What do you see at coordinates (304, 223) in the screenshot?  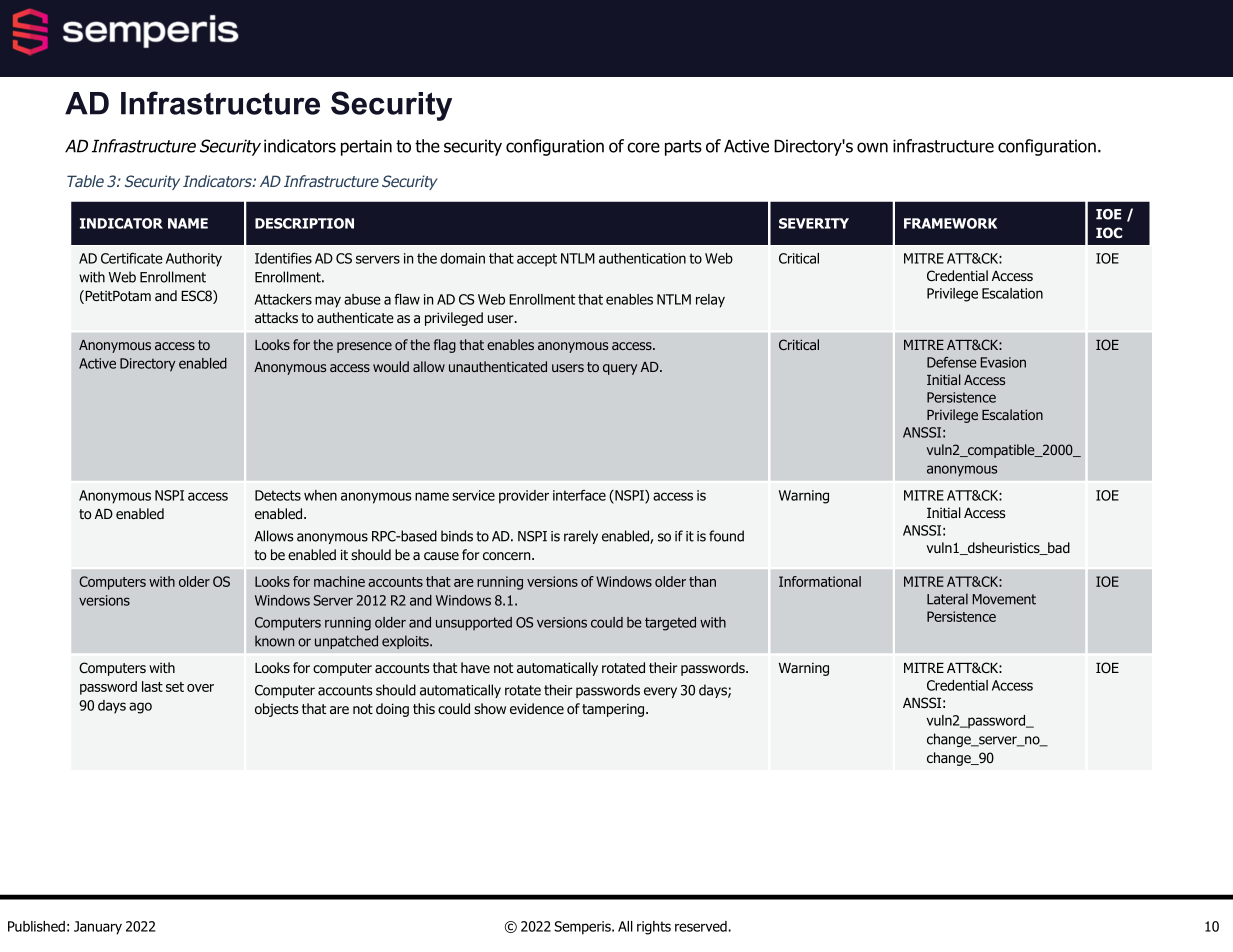 I see `DESCRIPTION` at bounding box center [304, 223].
